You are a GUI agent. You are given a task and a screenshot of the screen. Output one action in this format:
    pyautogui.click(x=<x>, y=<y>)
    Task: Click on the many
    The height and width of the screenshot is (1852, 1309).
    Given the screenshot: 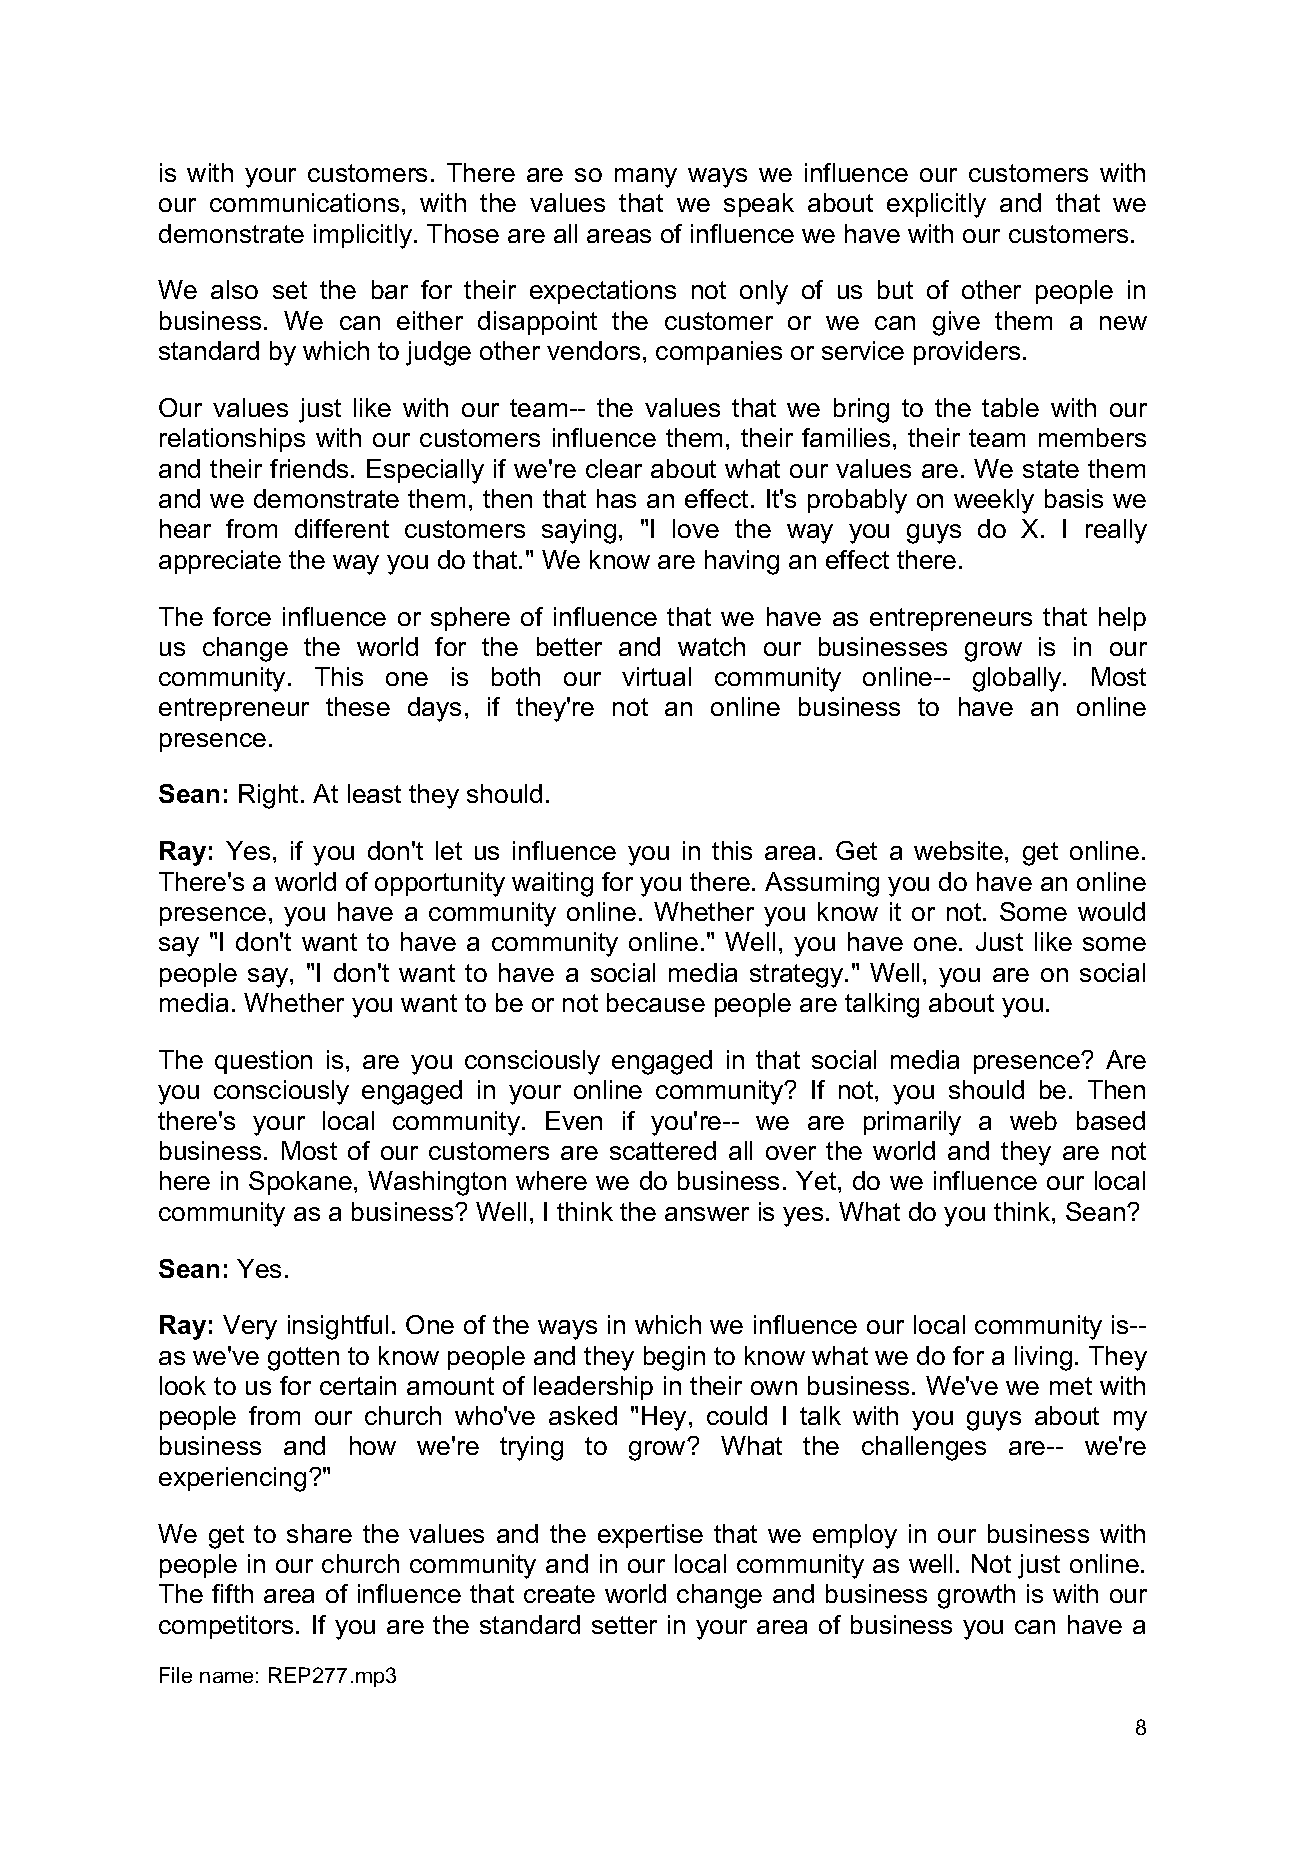 What is the action you would take?
    pyautogui.click(x=646, y=178)
